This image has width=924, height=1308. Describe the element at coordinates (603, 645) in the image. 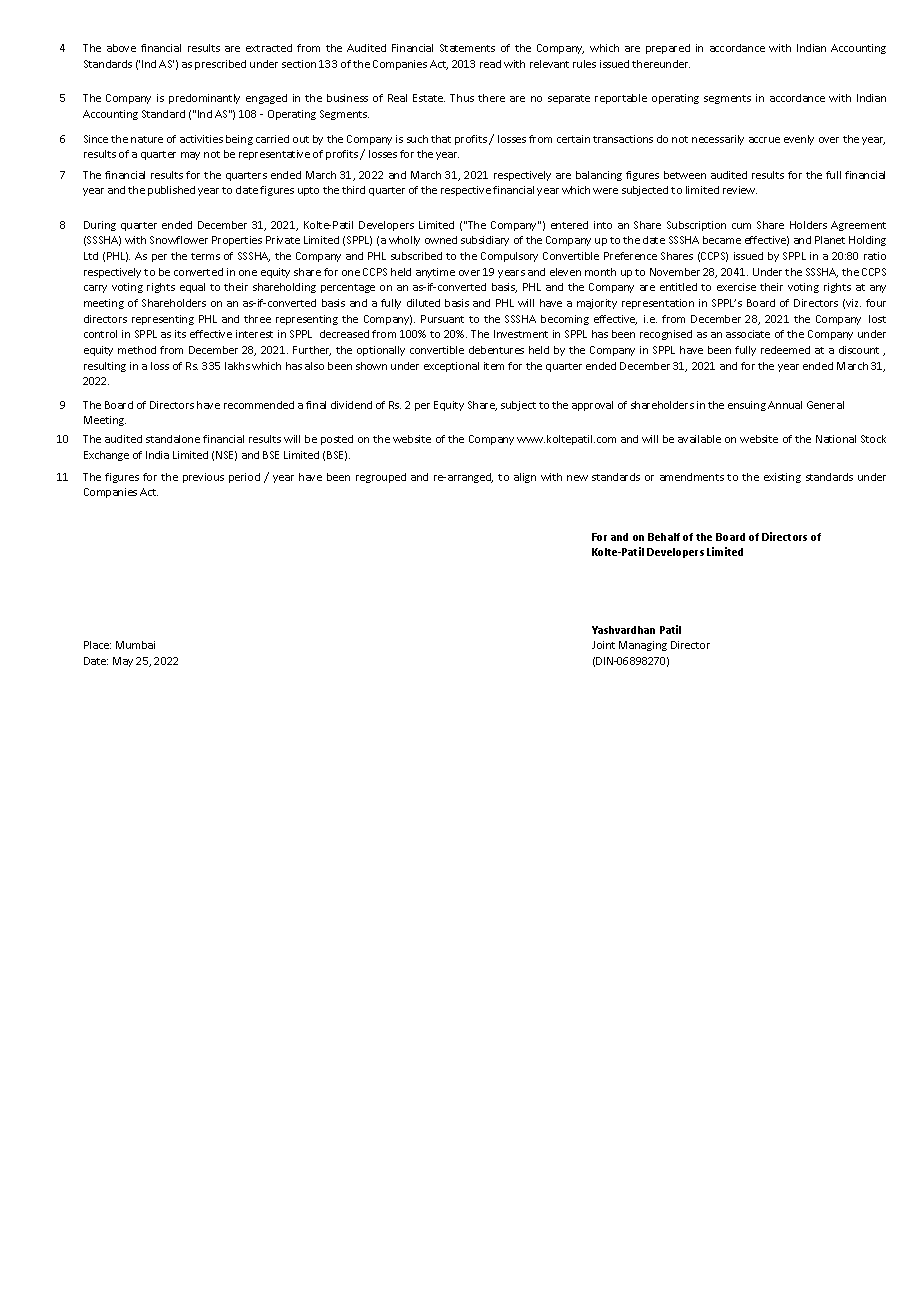

I see `Joint` at that location.
